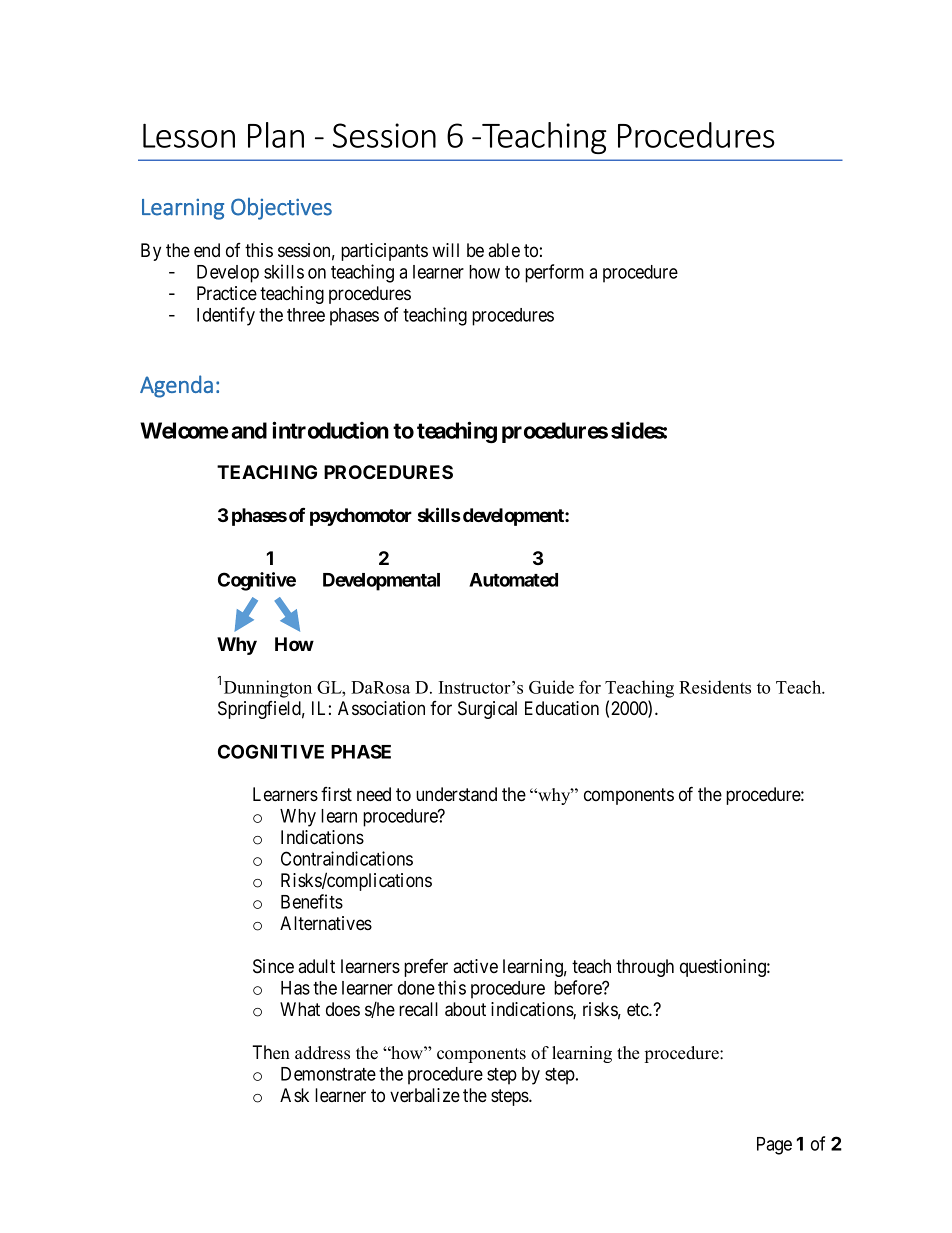  What do you see at coordinates (361, 517) in the page?
I see `psychomotor` at bounding box center [361, 517].
